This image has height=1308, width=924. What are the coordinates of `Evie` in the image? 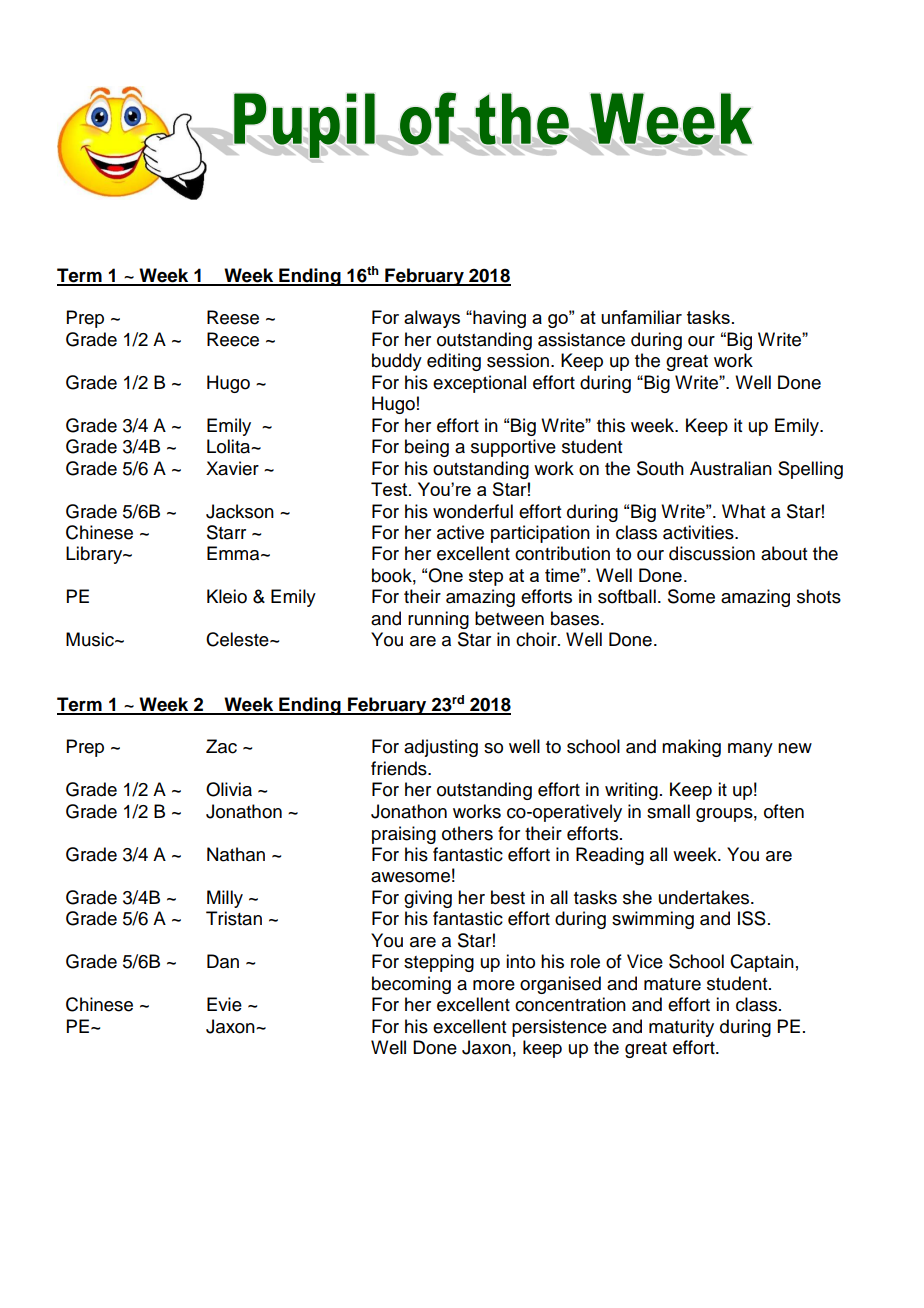 It's located at (224, 1004).
